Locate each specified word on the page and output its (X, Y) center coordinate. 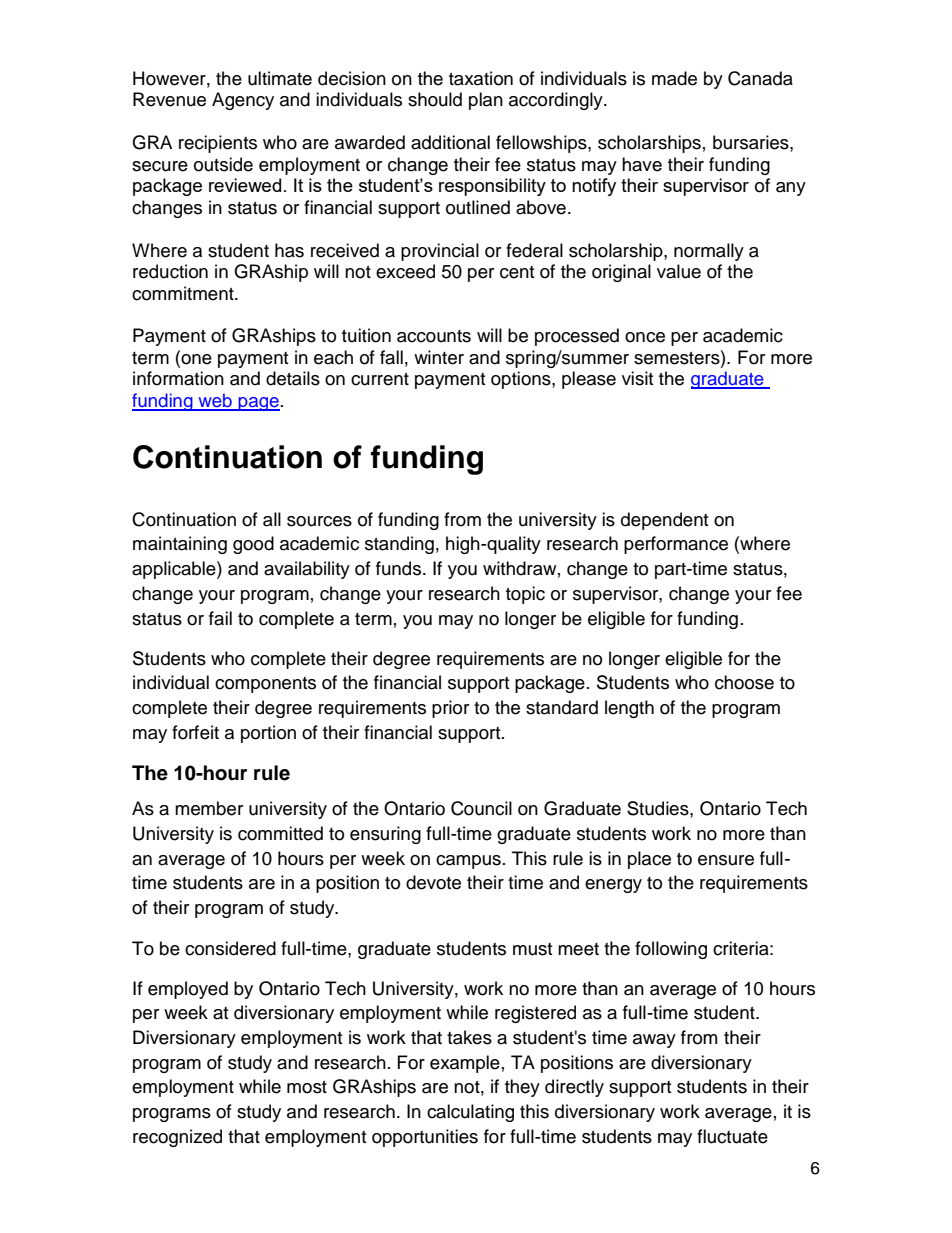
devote (433, 882)
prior (450, 709)
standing (399, 545)
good (253, 545)
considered (230, 948)
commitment (184, 293)
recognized (177, 1138)
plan (486, 101)
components (265, 685)
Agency (243, 101)
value (679, 271)
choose (744, 682)
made (674, 78)
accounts (434, 336)
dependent (664, 521)
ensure (726, 860)
